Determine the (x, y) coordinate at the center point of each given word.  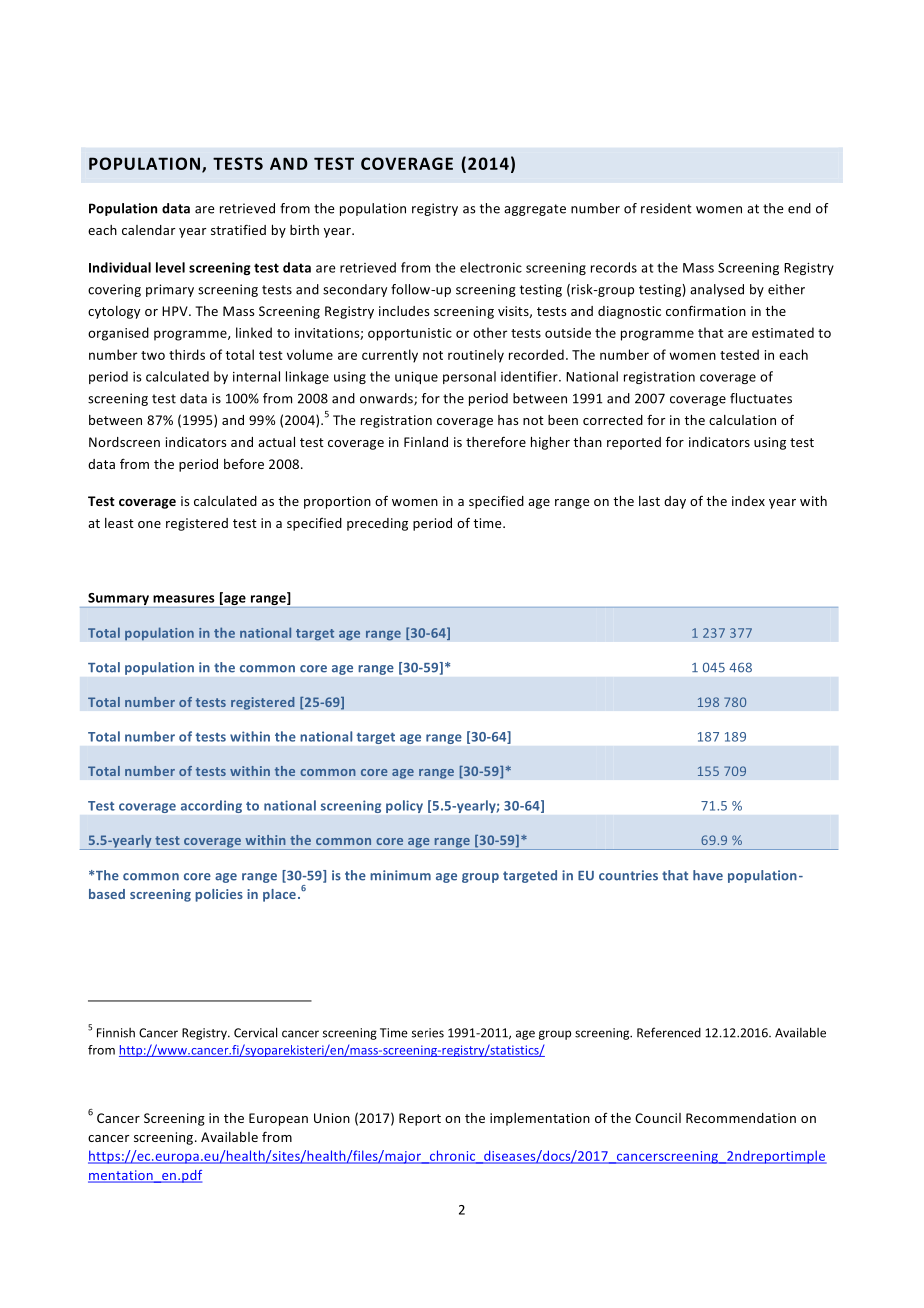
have (708, 875)
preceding (377, 524)
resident (666, 208)
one (149, 524)
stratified (238, 229)
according (211, 806)
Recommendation (741, 1118)
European (278, 1119)
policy (404, 806)
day (675, 502)
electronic (491, 267)
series (428, 1033)
